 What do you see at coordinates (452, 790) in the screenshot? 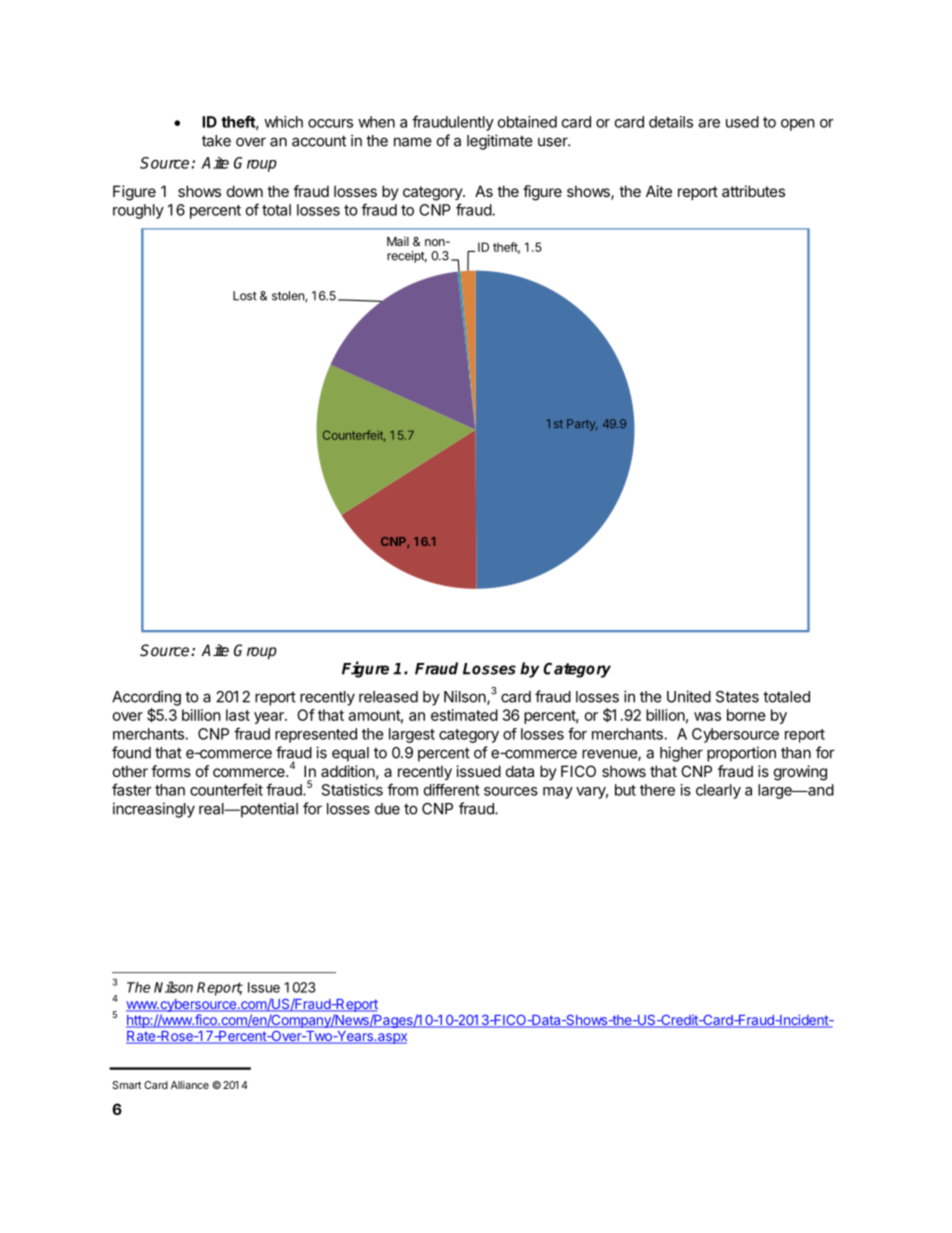
I see `different` at bounding box center [452, 790].
